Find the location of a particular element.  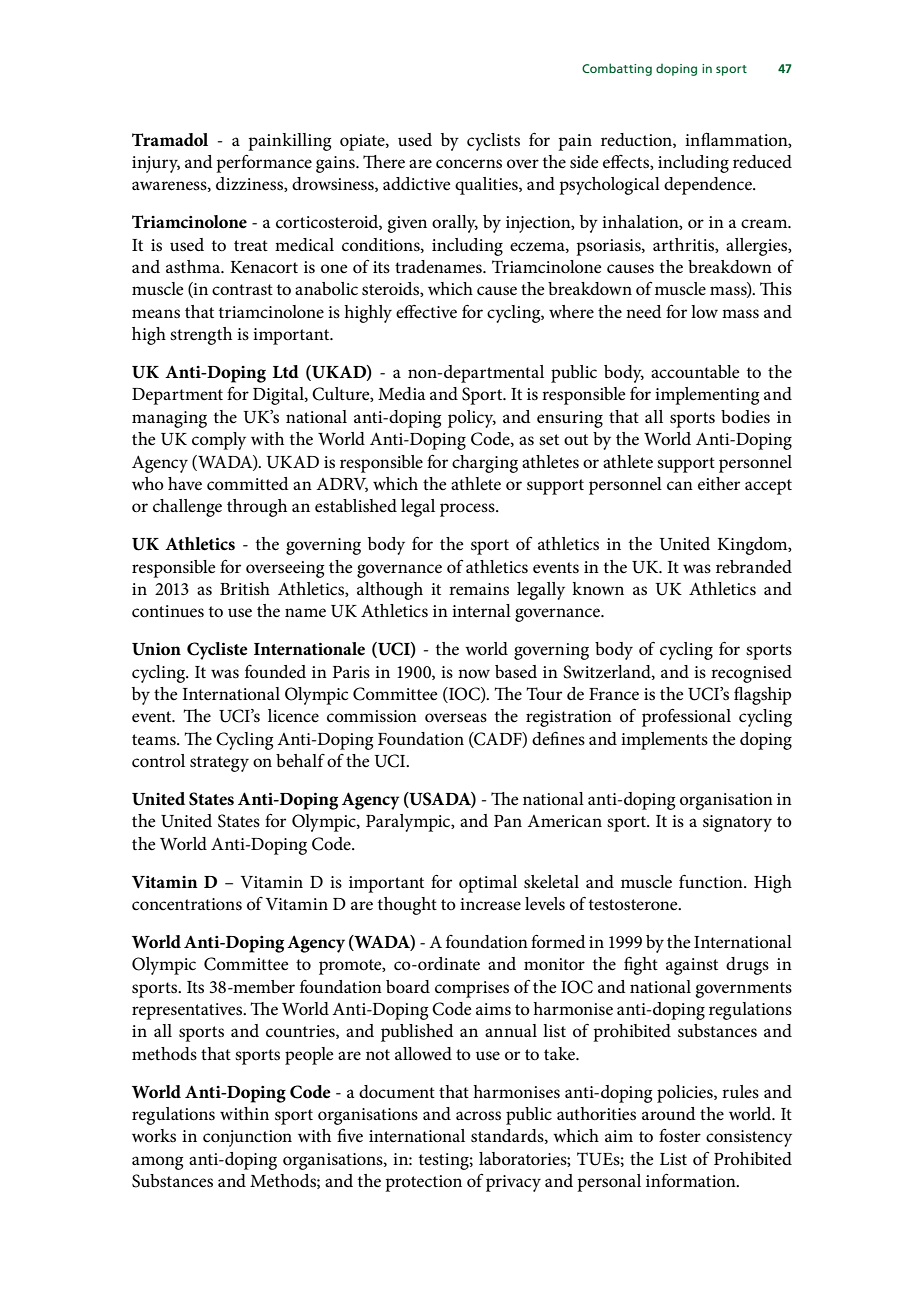

conjunction is located at coordinates (247, 1138).
